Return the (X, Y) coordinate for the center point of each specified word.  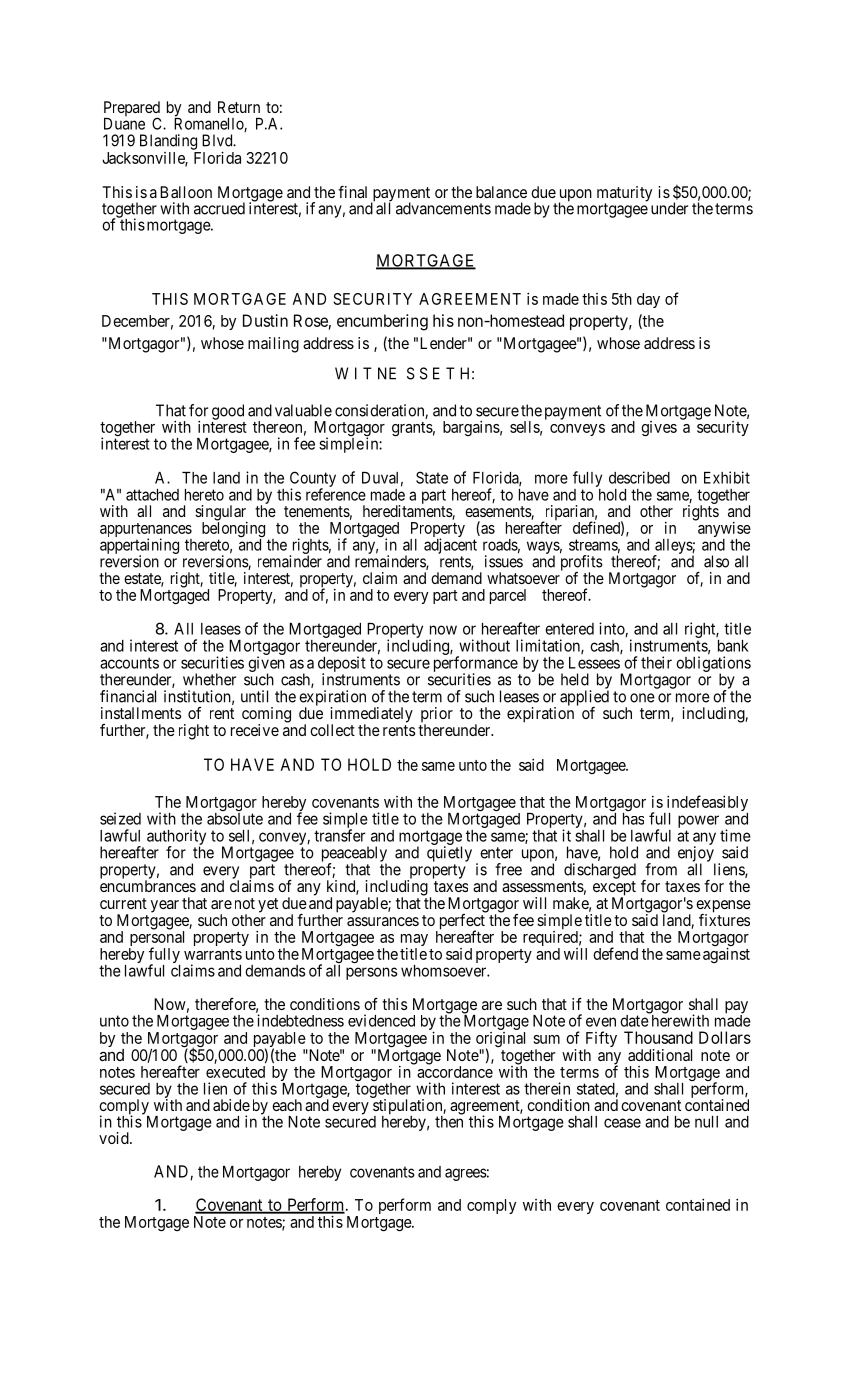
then (449, 1121)
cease (622, 1123)
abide (231, 1105)
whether (209, 679)
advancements (443, 208)
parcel (508, 596)
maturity (624, 195)
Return (239, 107)
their (656, 662)
